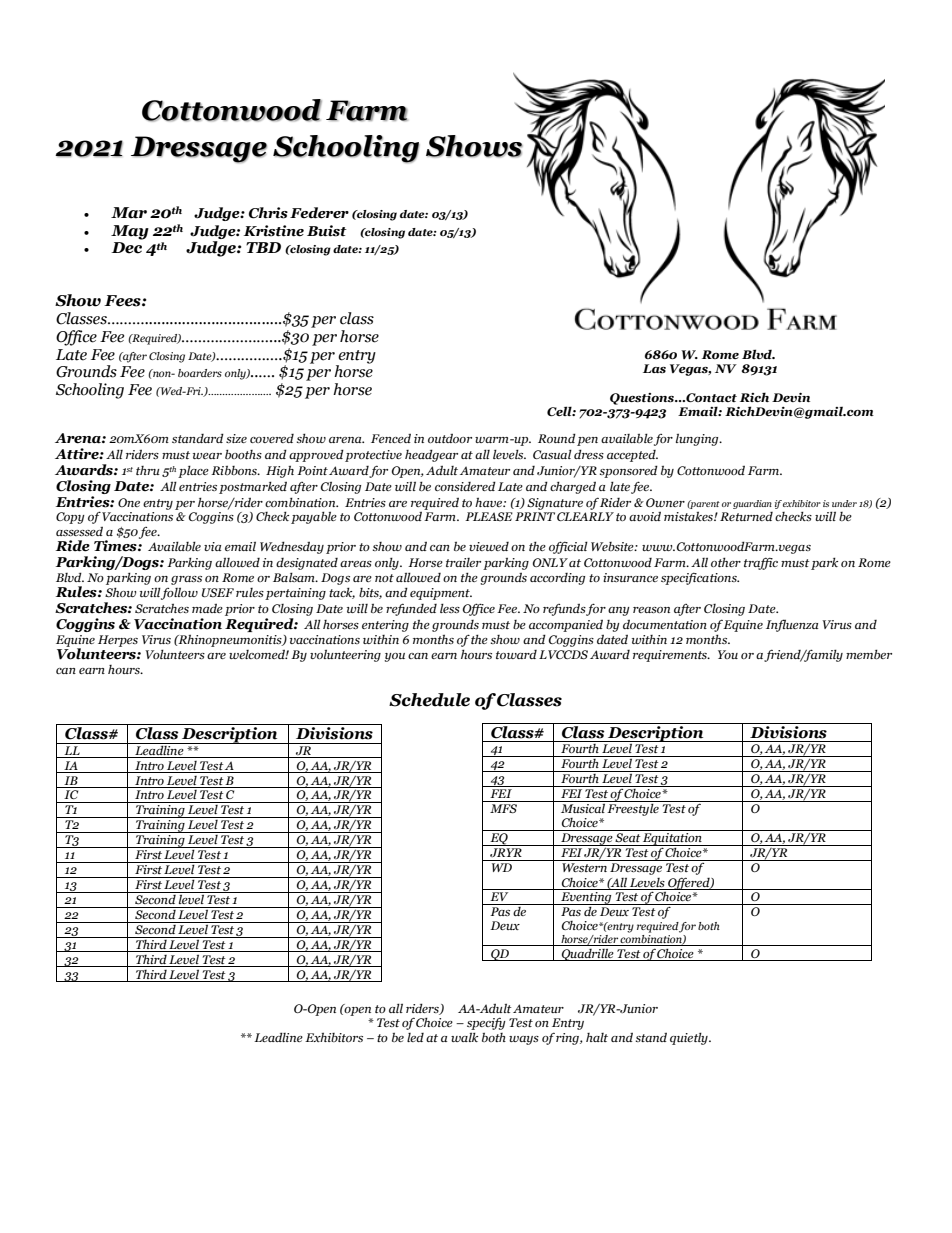  I want to click on less, so click(450, 608).
